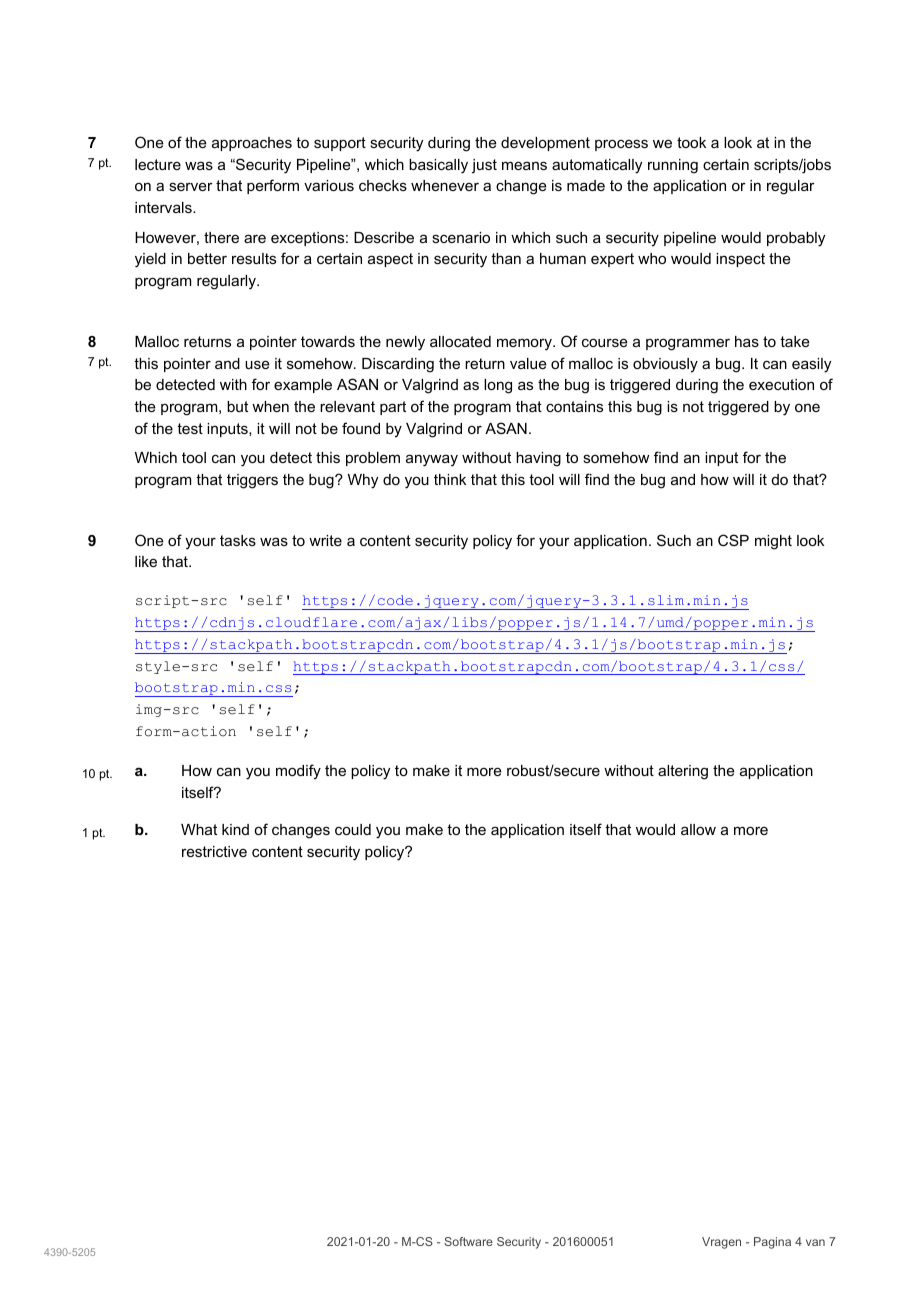  Describe the element at coordinates (484, 166) in the screenshot. I see `just` at that location.
